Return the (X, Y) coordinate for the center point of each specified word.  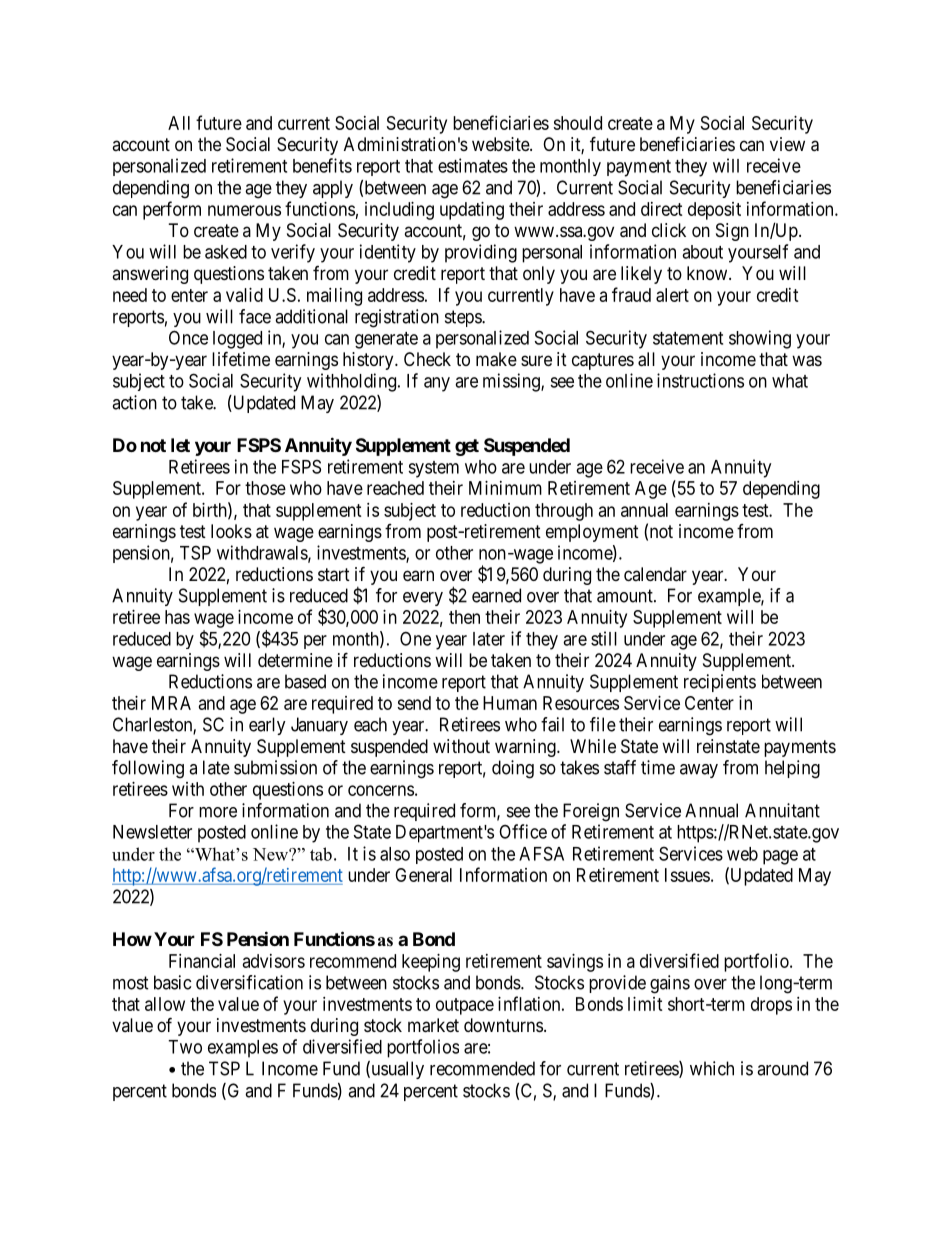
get (467, 447)
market (433, 1025)
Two (185, 1047)
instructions (700, 380)
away (699, 771)
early (267, 726)
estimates (473, 165)
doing (513, 769)
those (265, 488)
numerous (244, 210)
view (787, 144)
